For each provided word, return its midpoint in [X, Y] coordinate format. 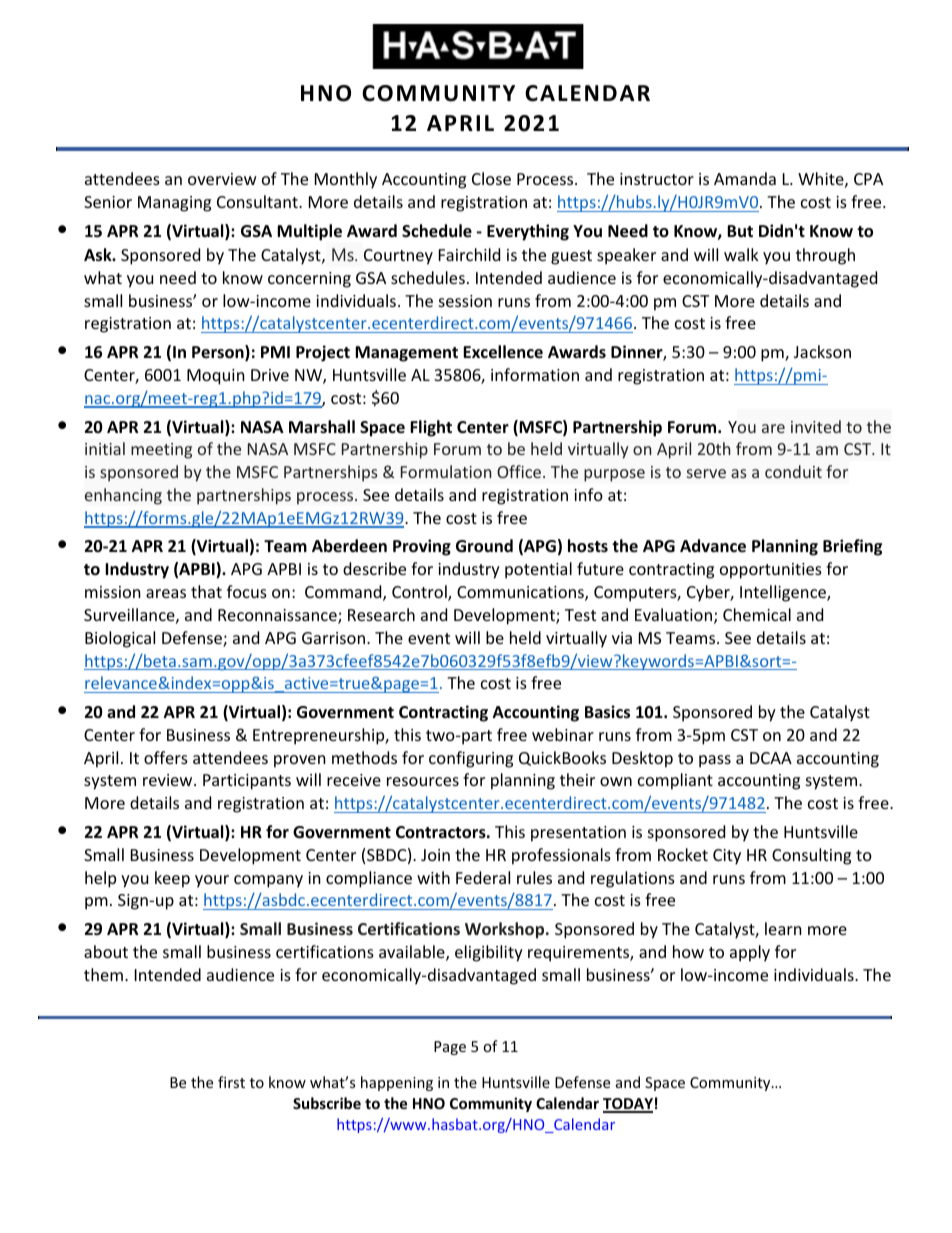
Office [520, 471]
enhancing [123, 496]
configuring [471, 759]
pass [715, 761]
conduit [793, 471]
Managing [174, 204]
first [231, 1082]
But [740, 231]
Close [491, 178]
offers [166, 757]
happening [397, 1083]
